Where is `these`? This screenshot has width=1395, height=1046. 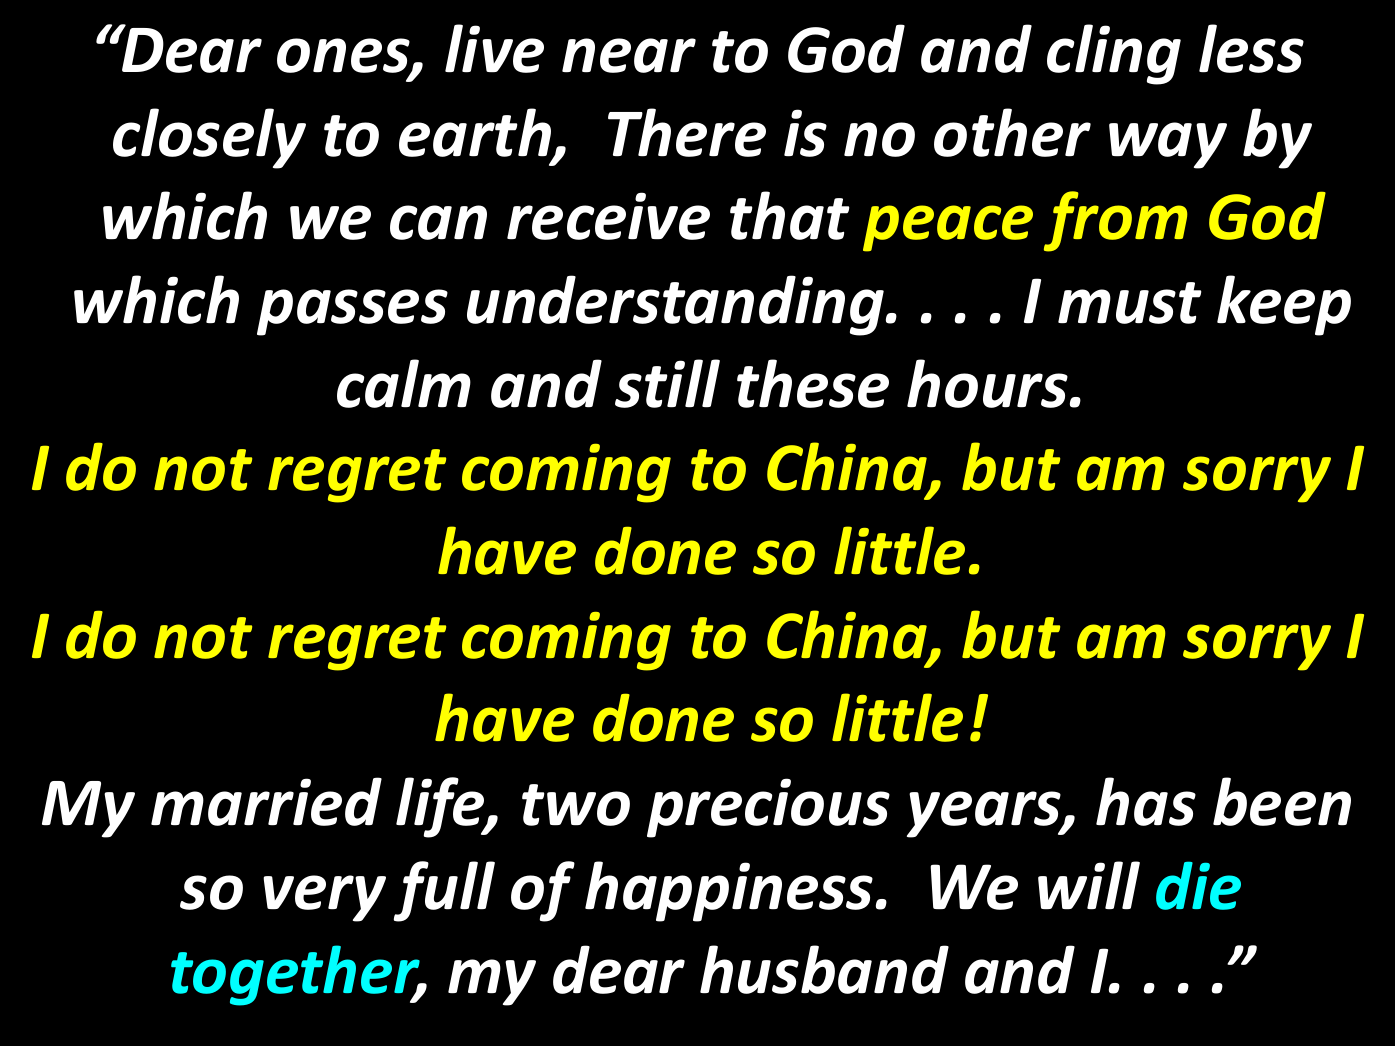 these is located at coordinates (813, 383).
